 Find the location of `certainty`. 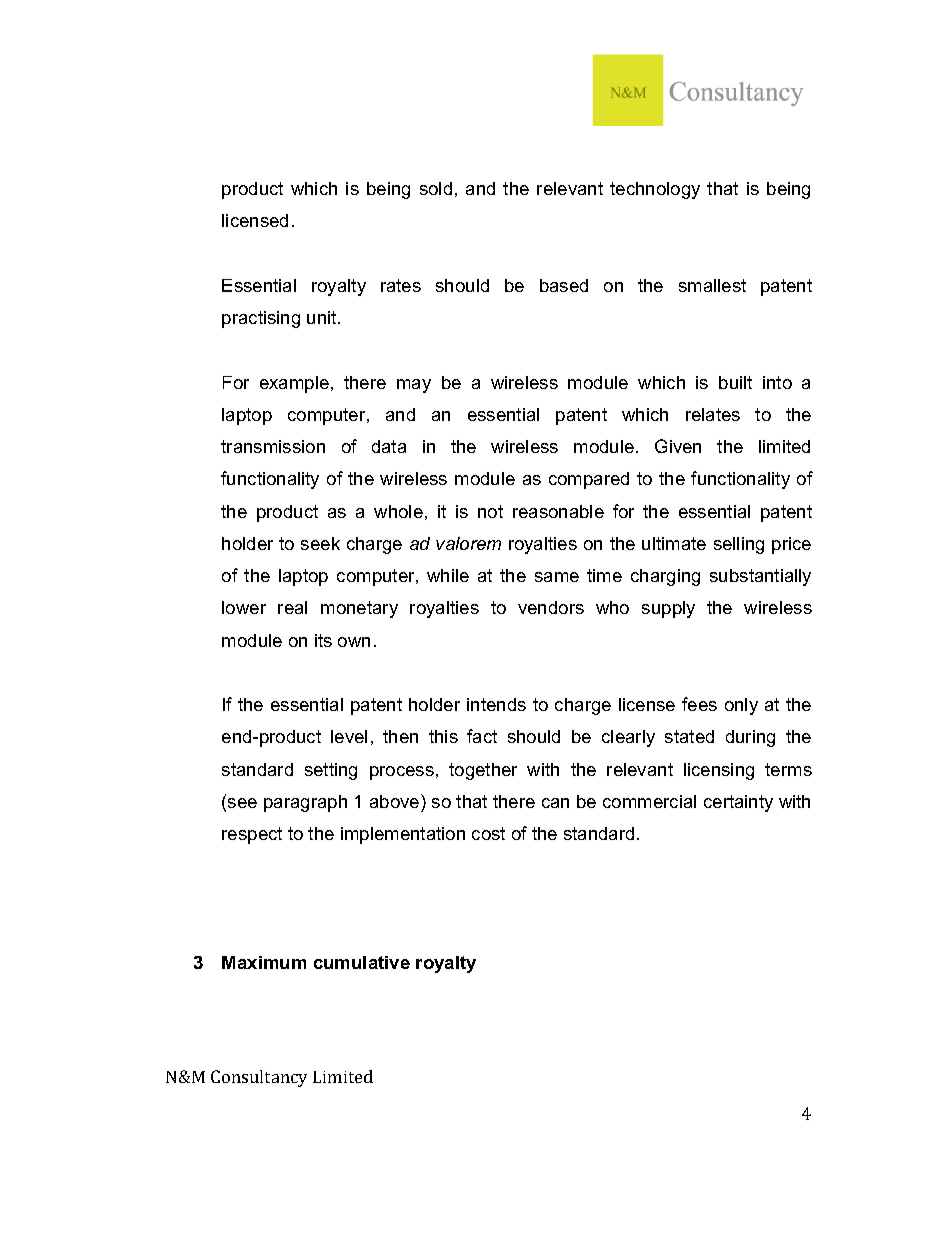

certainty is located at coordinates (738, 803).
